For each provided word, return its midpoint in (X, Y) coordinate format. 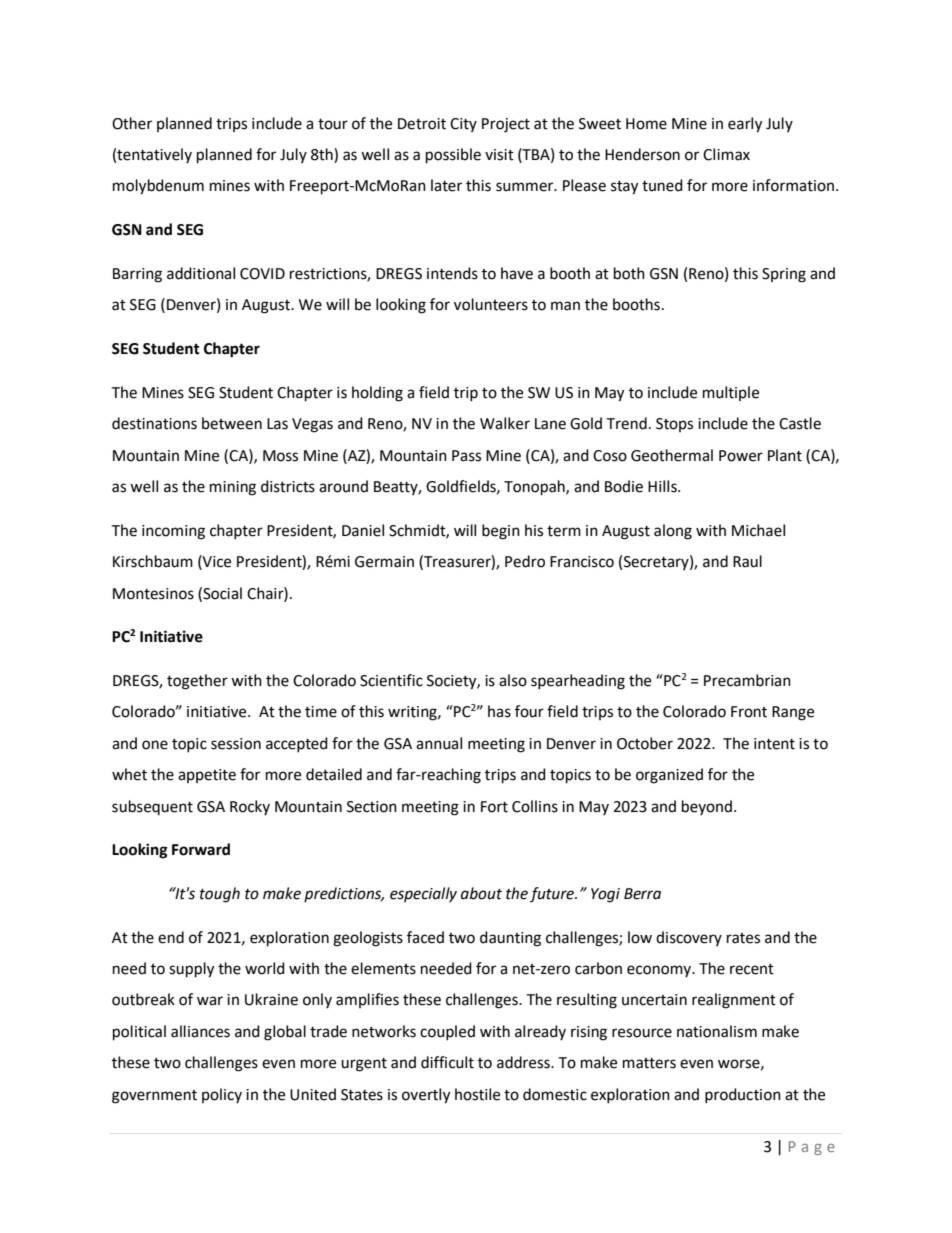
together (197, 682)
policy (222, 1095)
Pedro (525, 561)
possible (453, 156)
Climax (726, 154)
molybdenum (158, 187)
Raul (747, 561)
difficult (447, 1062)
